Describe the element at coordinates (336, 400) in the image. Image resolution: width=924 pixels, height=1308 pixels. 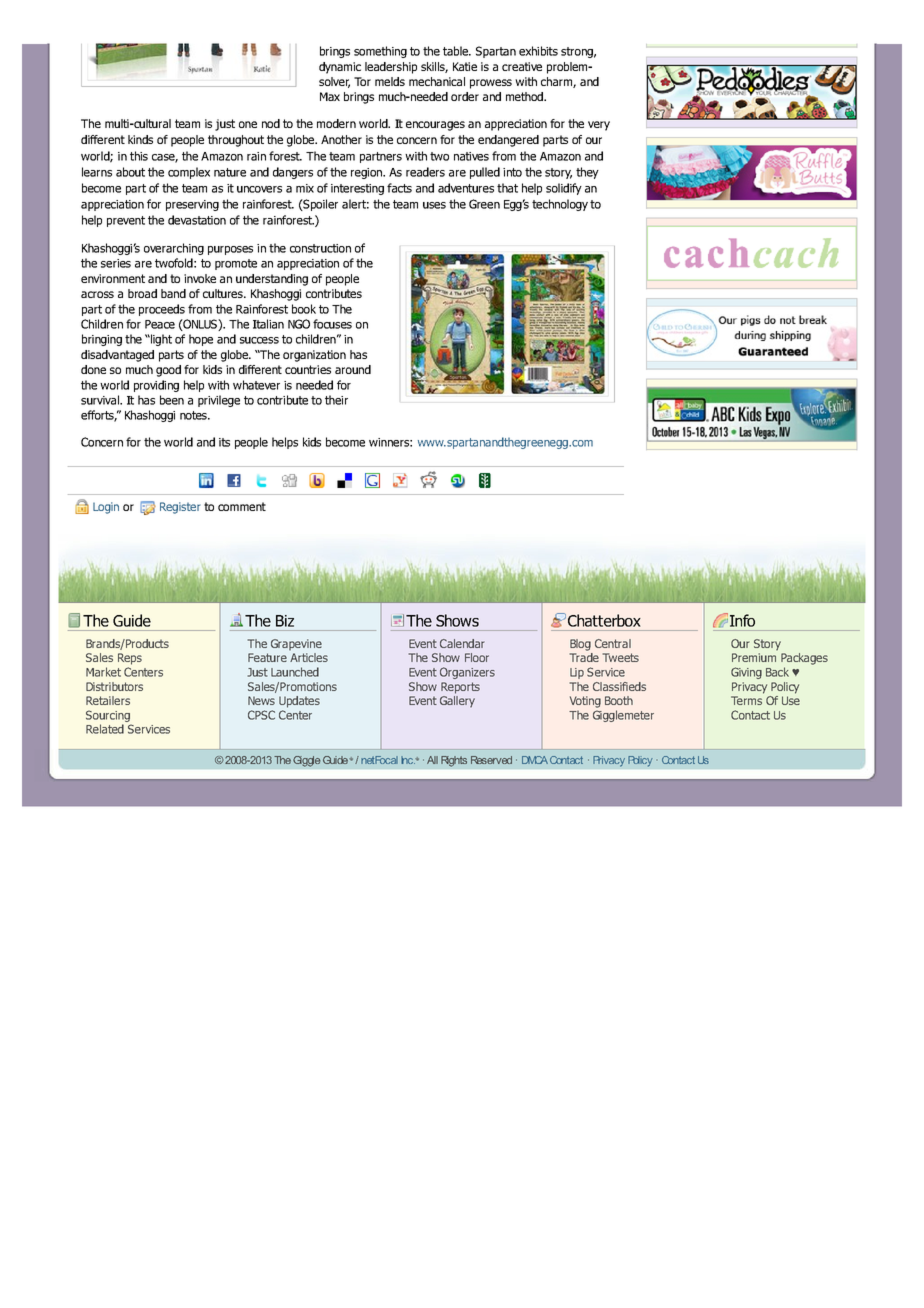
I see `their` at that location.
